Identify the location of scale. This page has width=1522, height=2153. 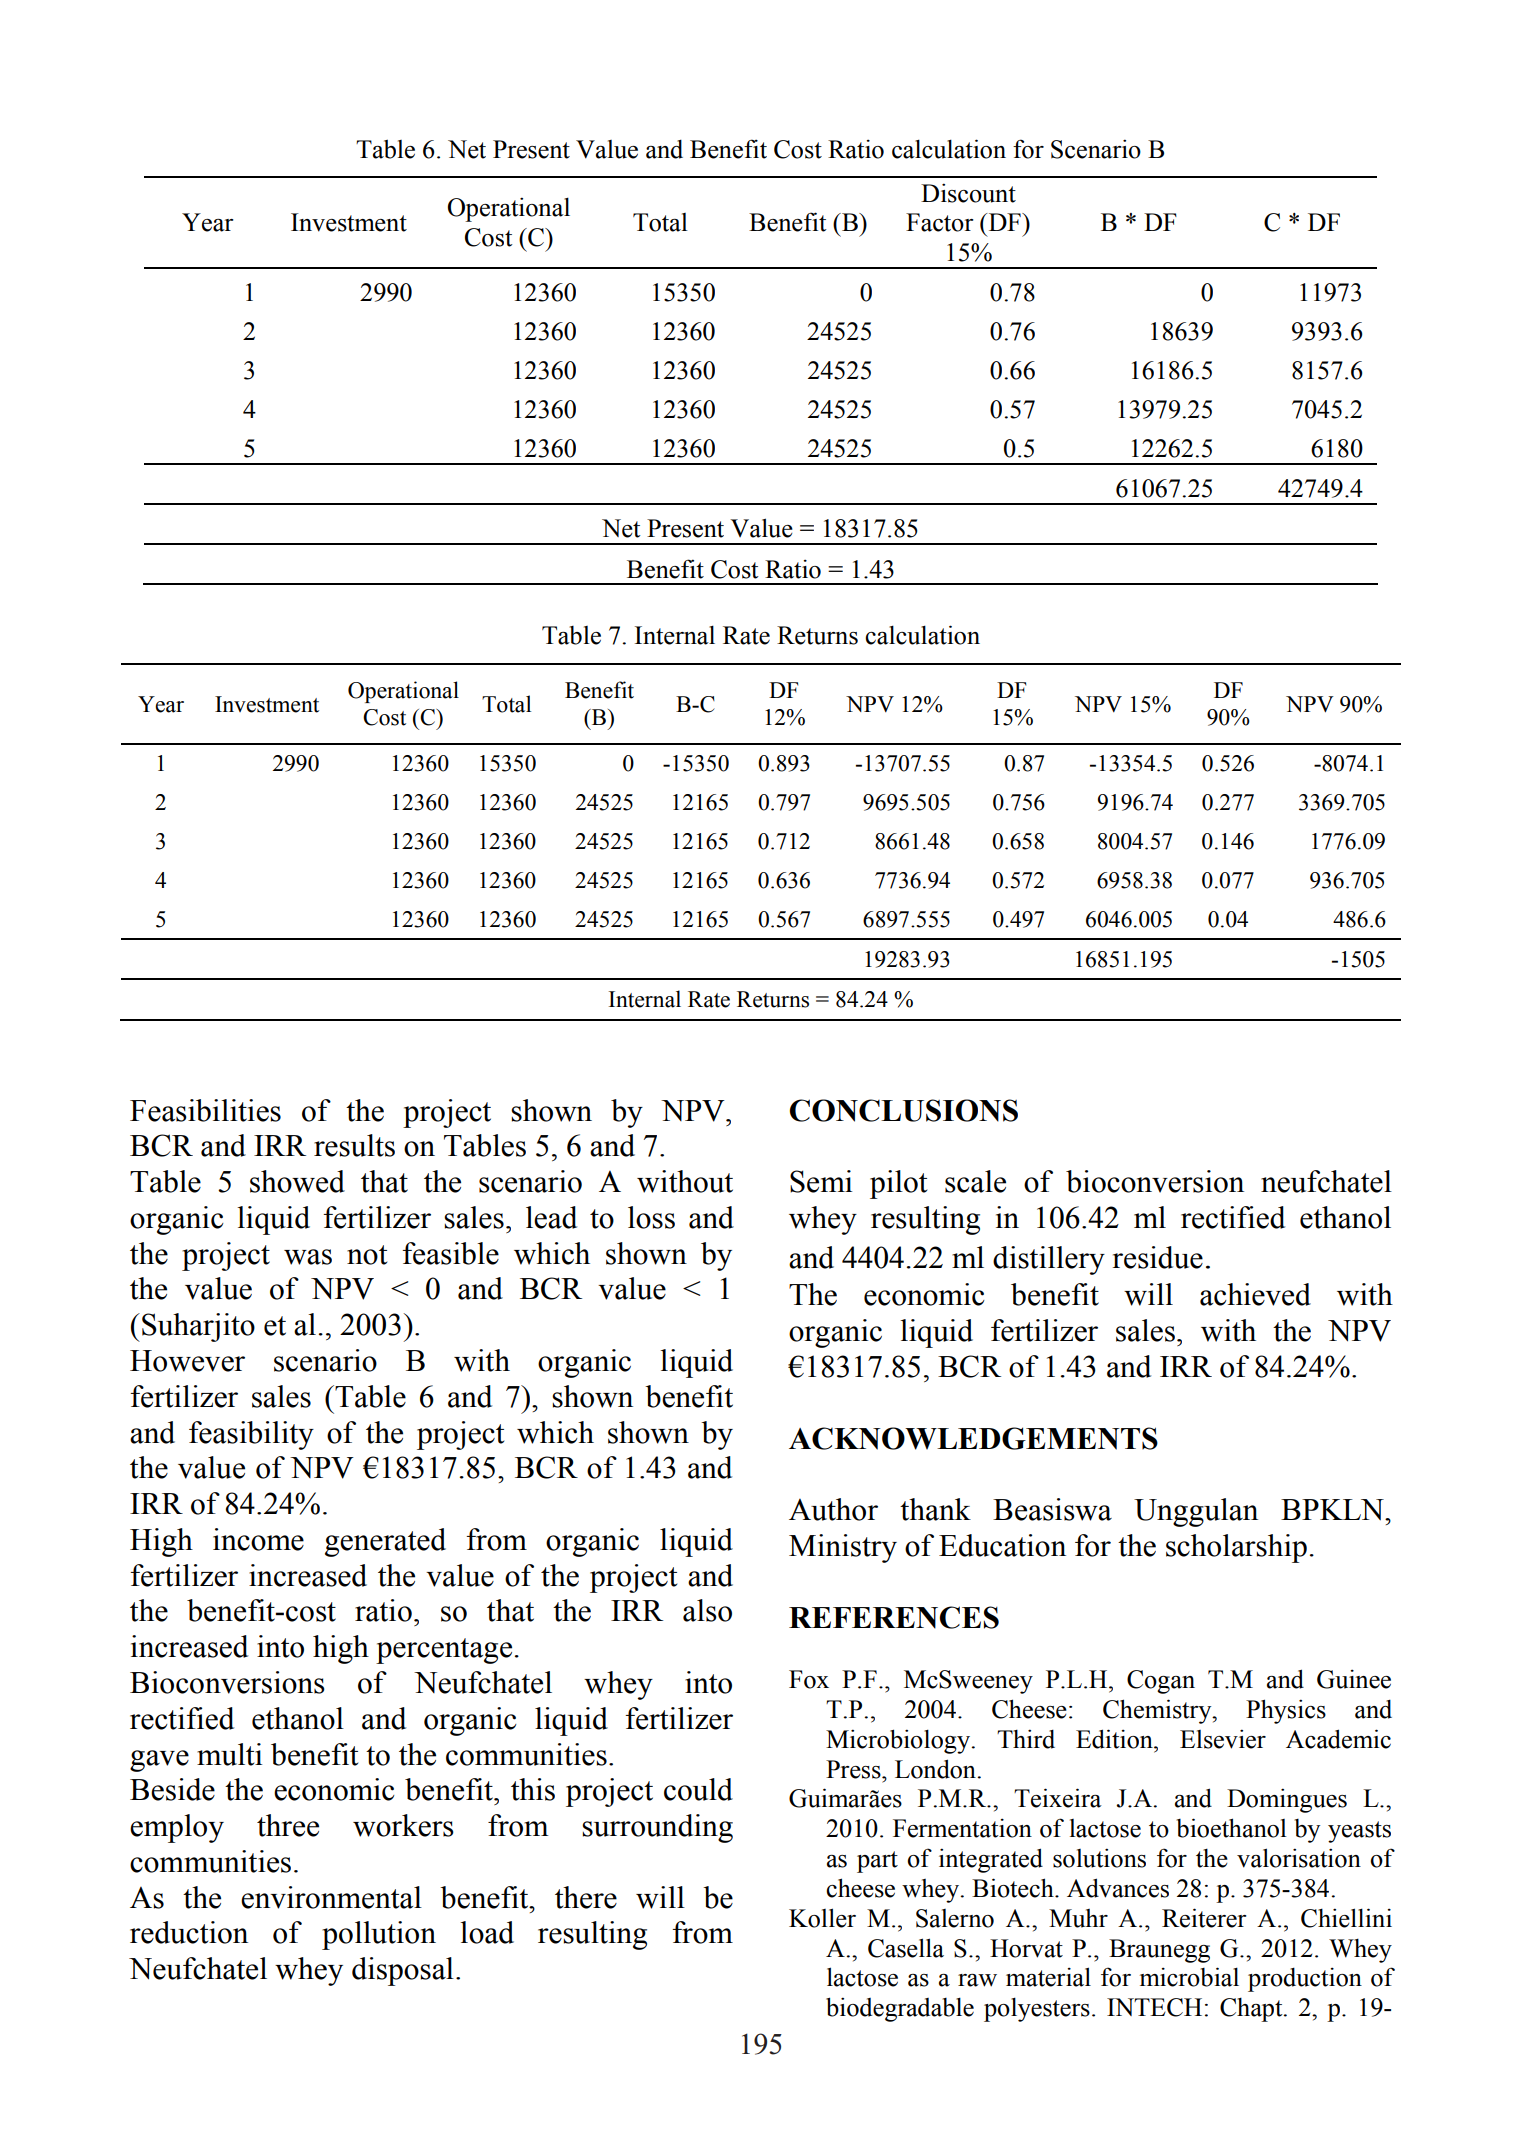
(975, 1181).
